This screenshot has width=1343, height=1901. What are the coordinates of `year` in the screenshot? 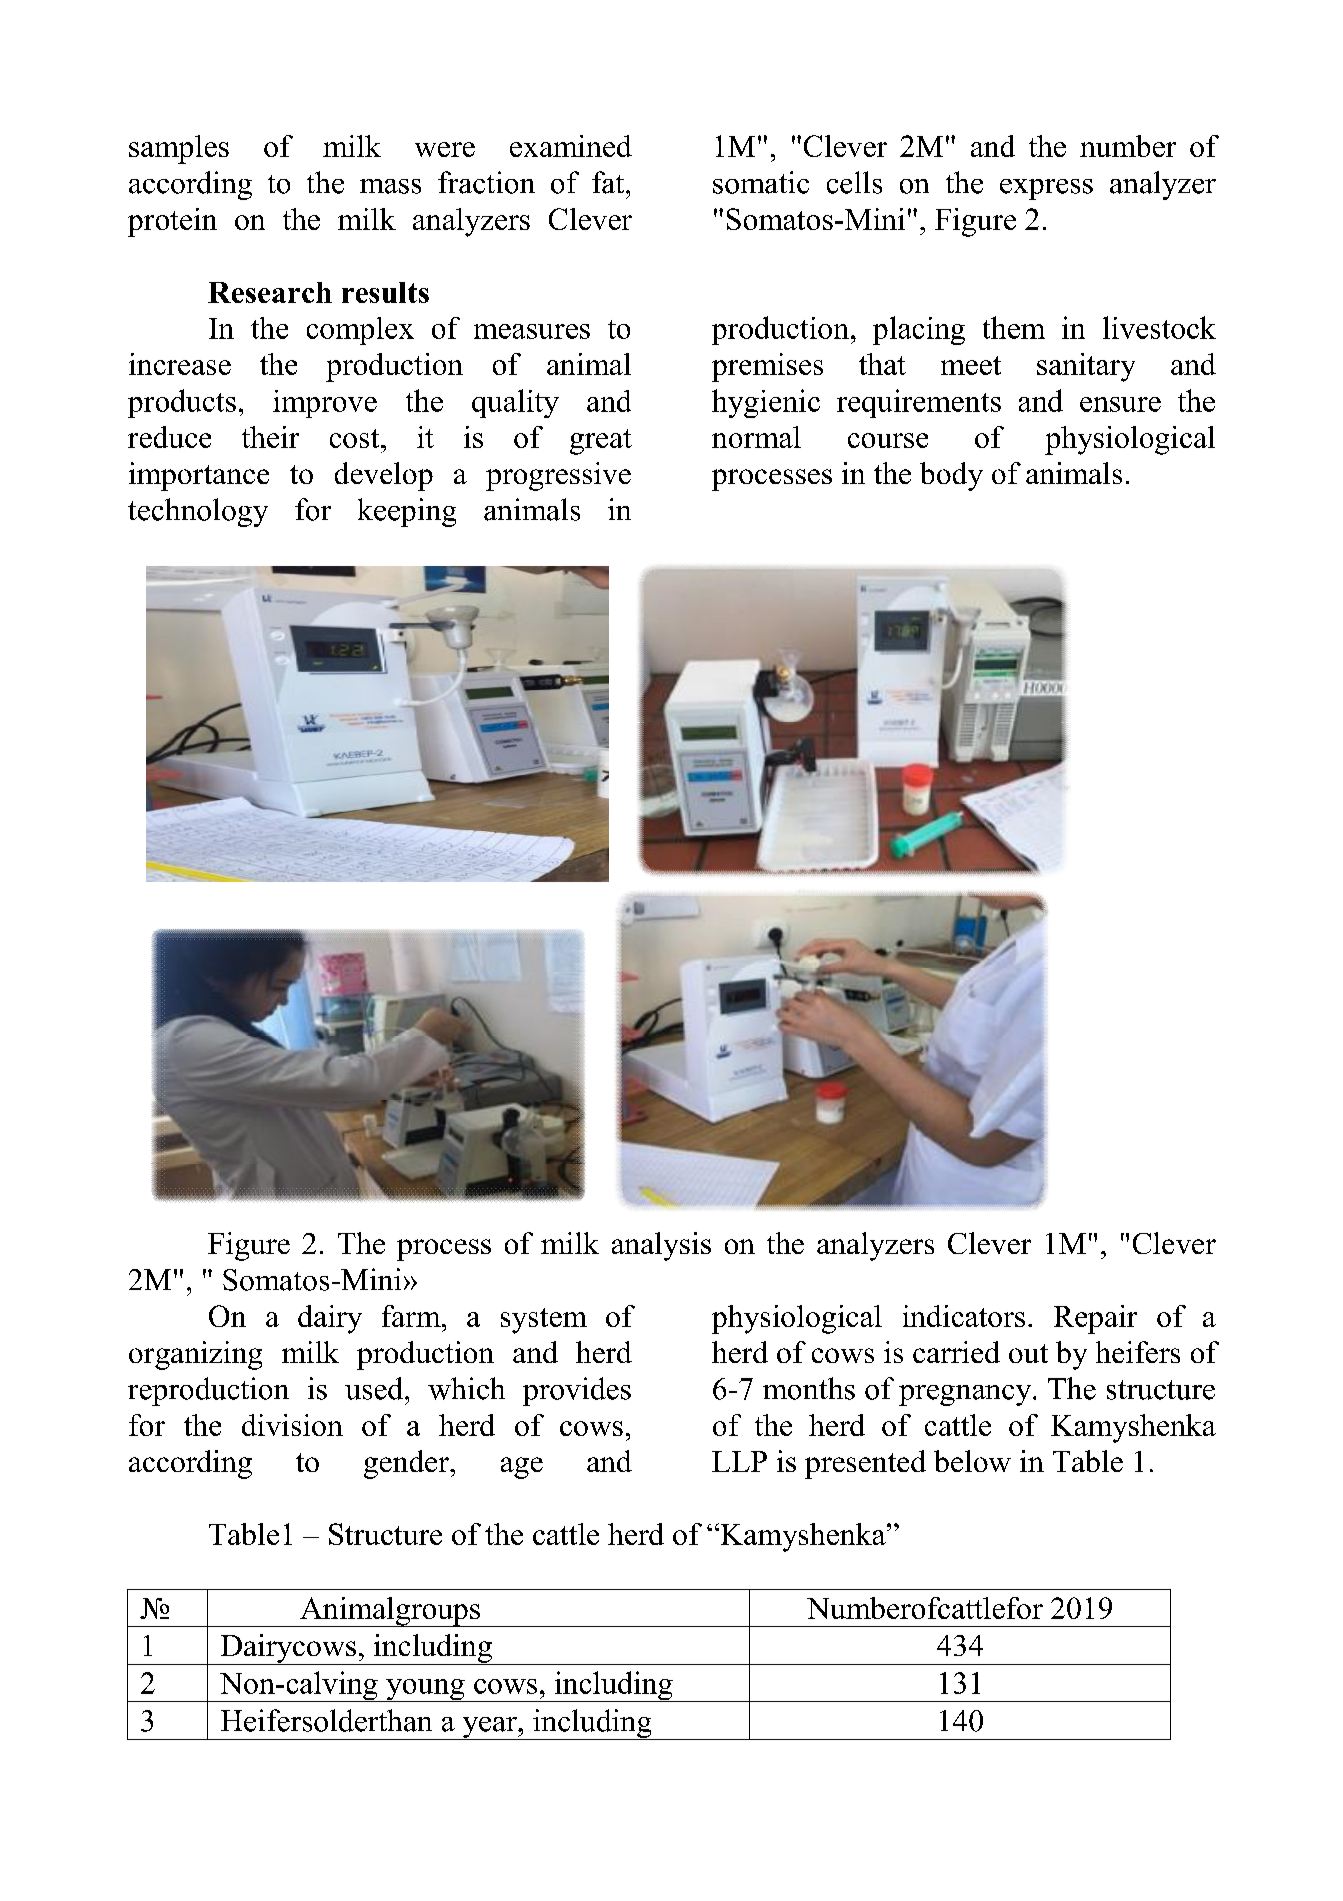 It's located at (489, 1728).
